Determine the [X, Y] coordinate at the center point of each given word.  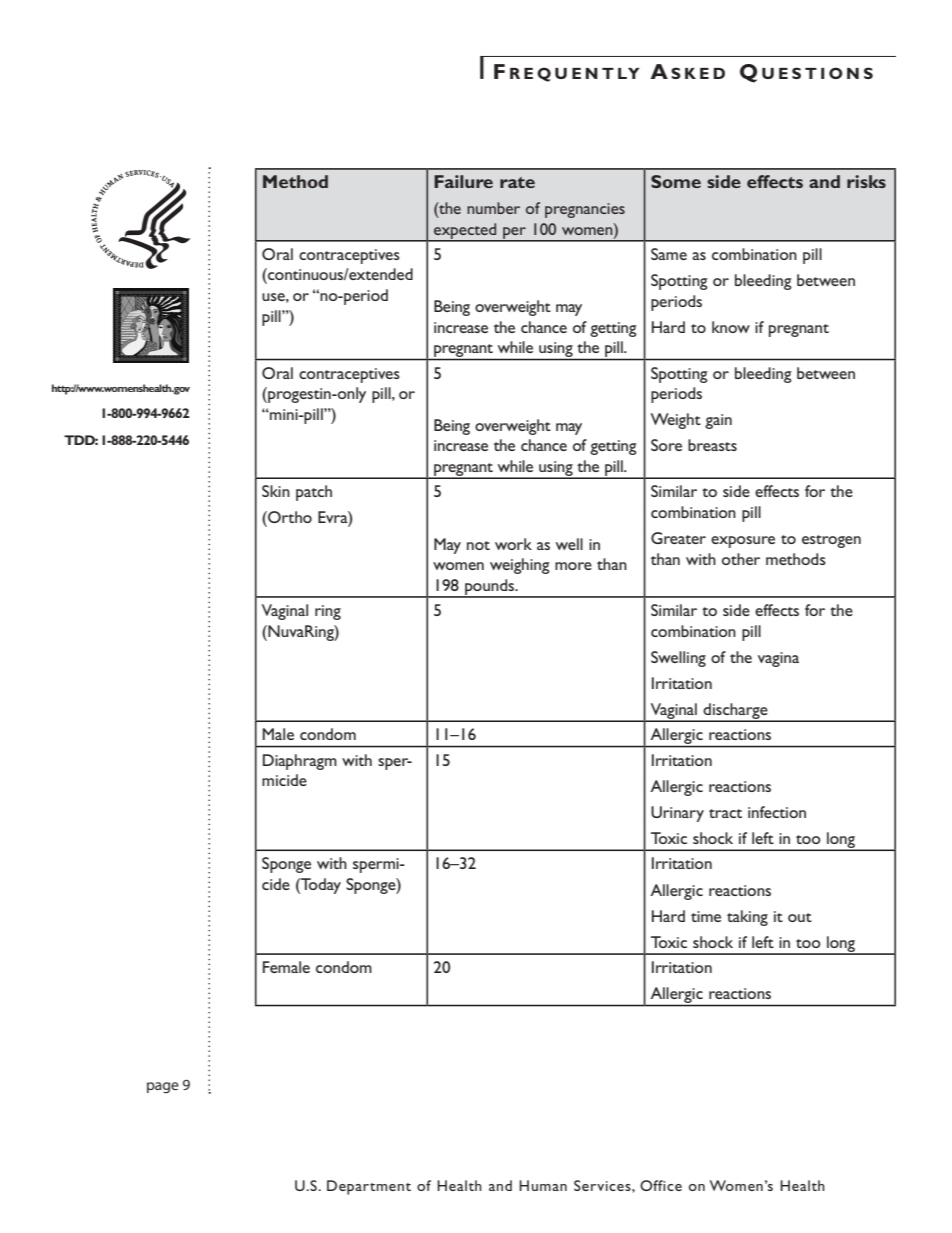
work [513, 544]
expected [465, 232]
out [800, 917]
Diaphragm [300, 762]
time [706, 916]
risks [866, 181]
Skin [276, 491]
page [163, 1087]
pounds [490, 588]
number [493, 208]
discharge [736, 712]
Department [369, 1187]
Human [543, 1185]
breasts [712, 445]
